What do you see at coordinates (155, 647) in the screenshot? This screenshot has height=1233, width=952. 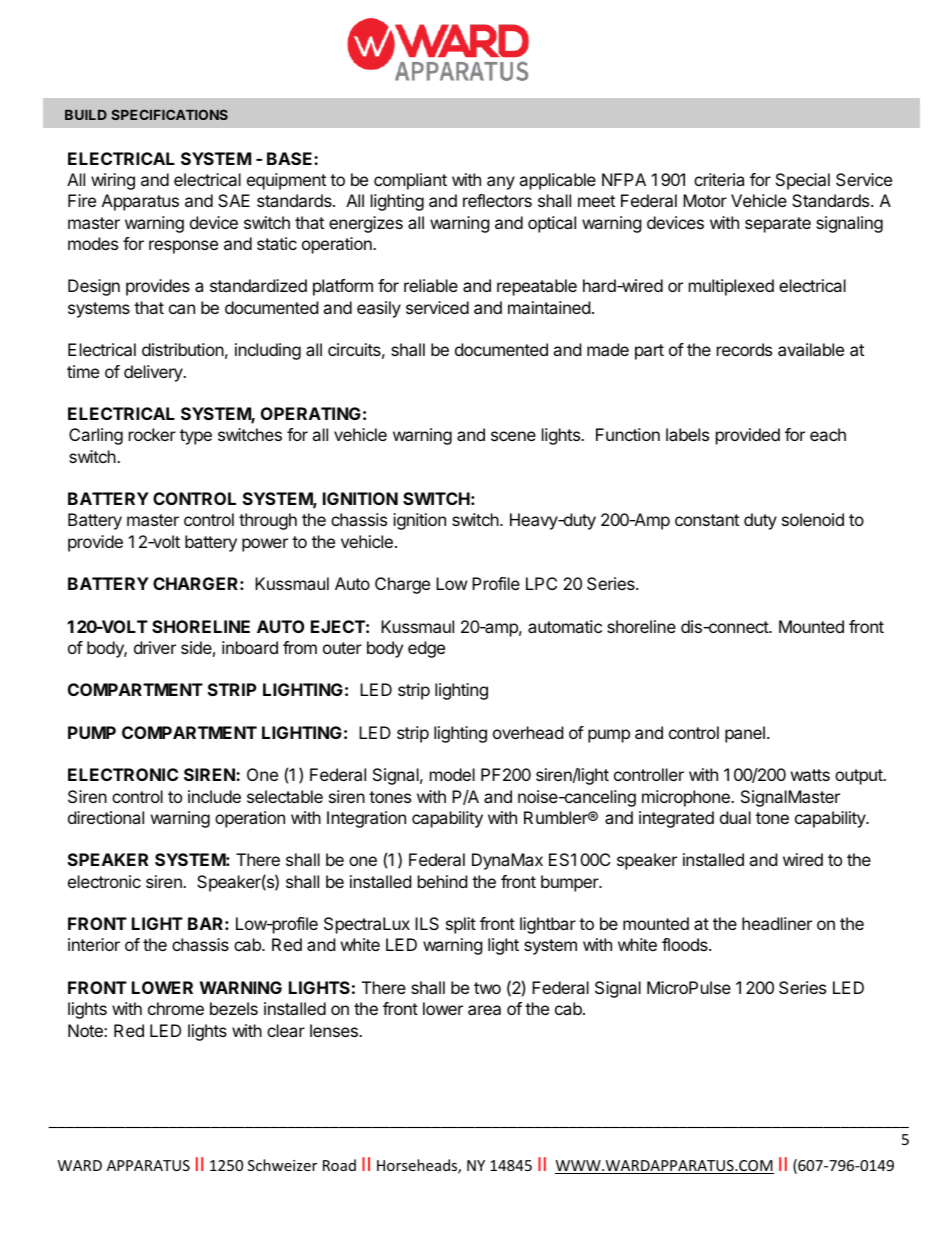 I see `driver` at bounding box center [155, 647].
